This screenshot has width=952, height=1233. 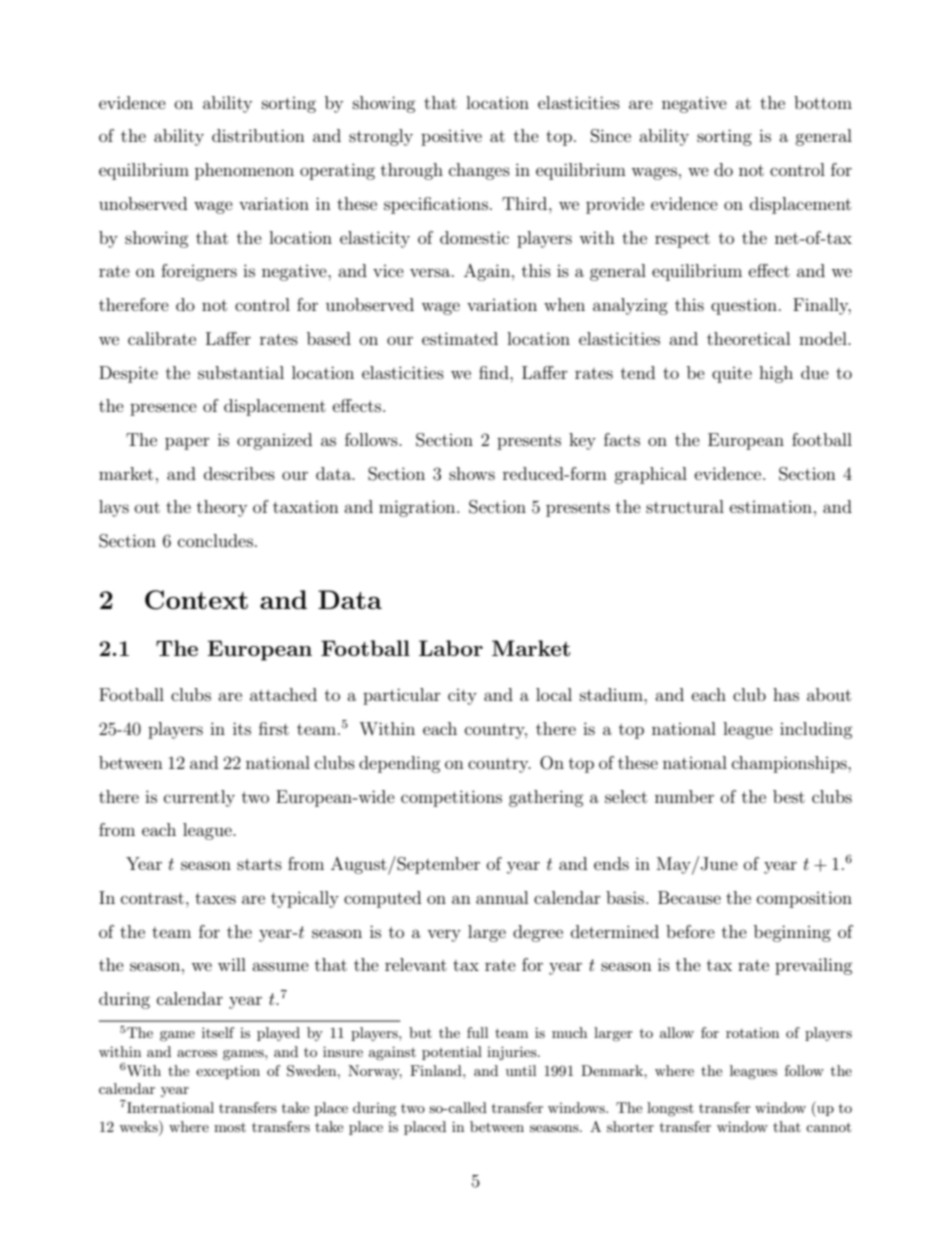 What do you see at coordinates (196, 600) in the screenshot?
I see `Context` at bounding box center [196, 600].
